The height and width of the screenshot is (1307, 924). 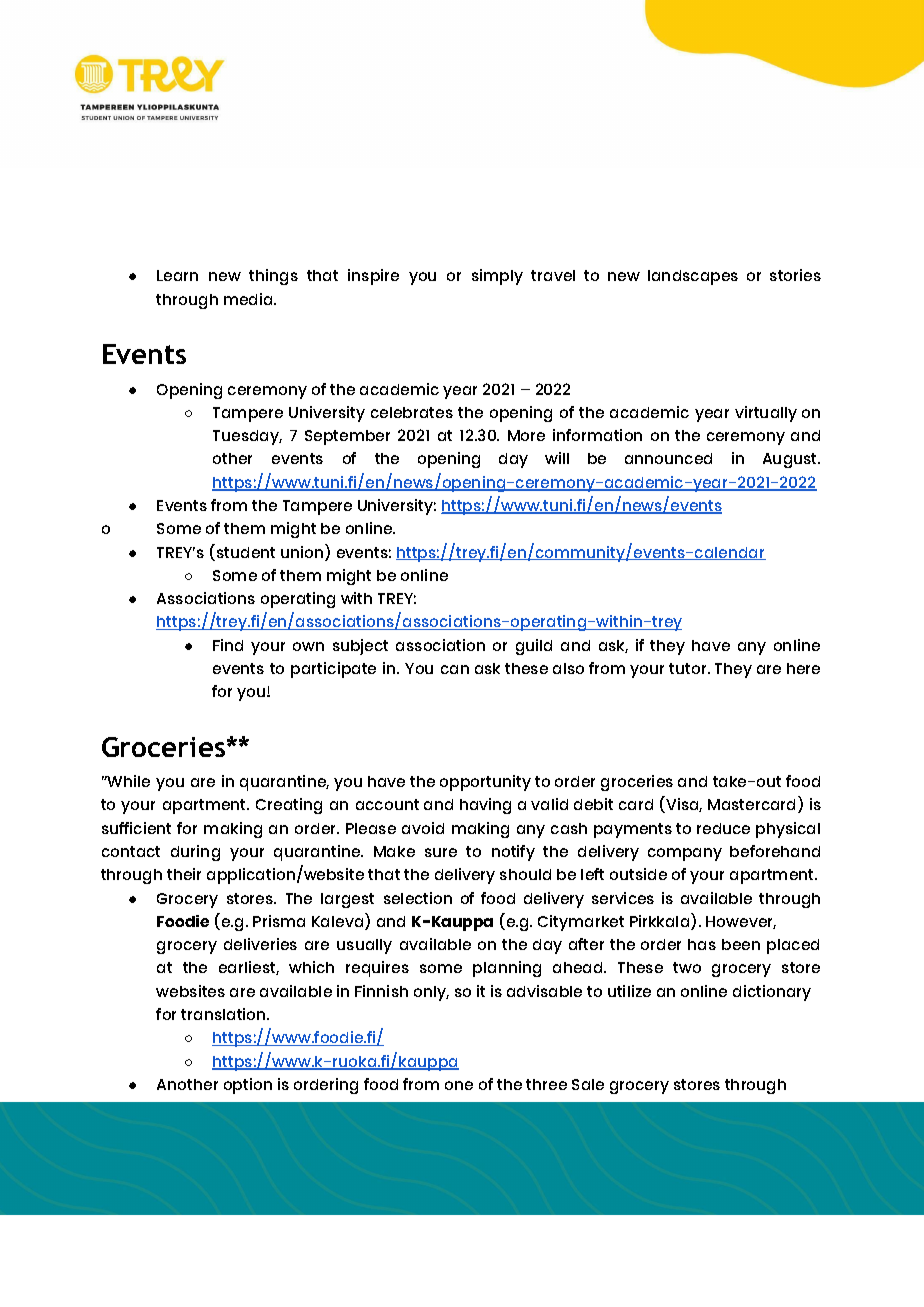 I want to click on their, so click(x=184, y=874).
